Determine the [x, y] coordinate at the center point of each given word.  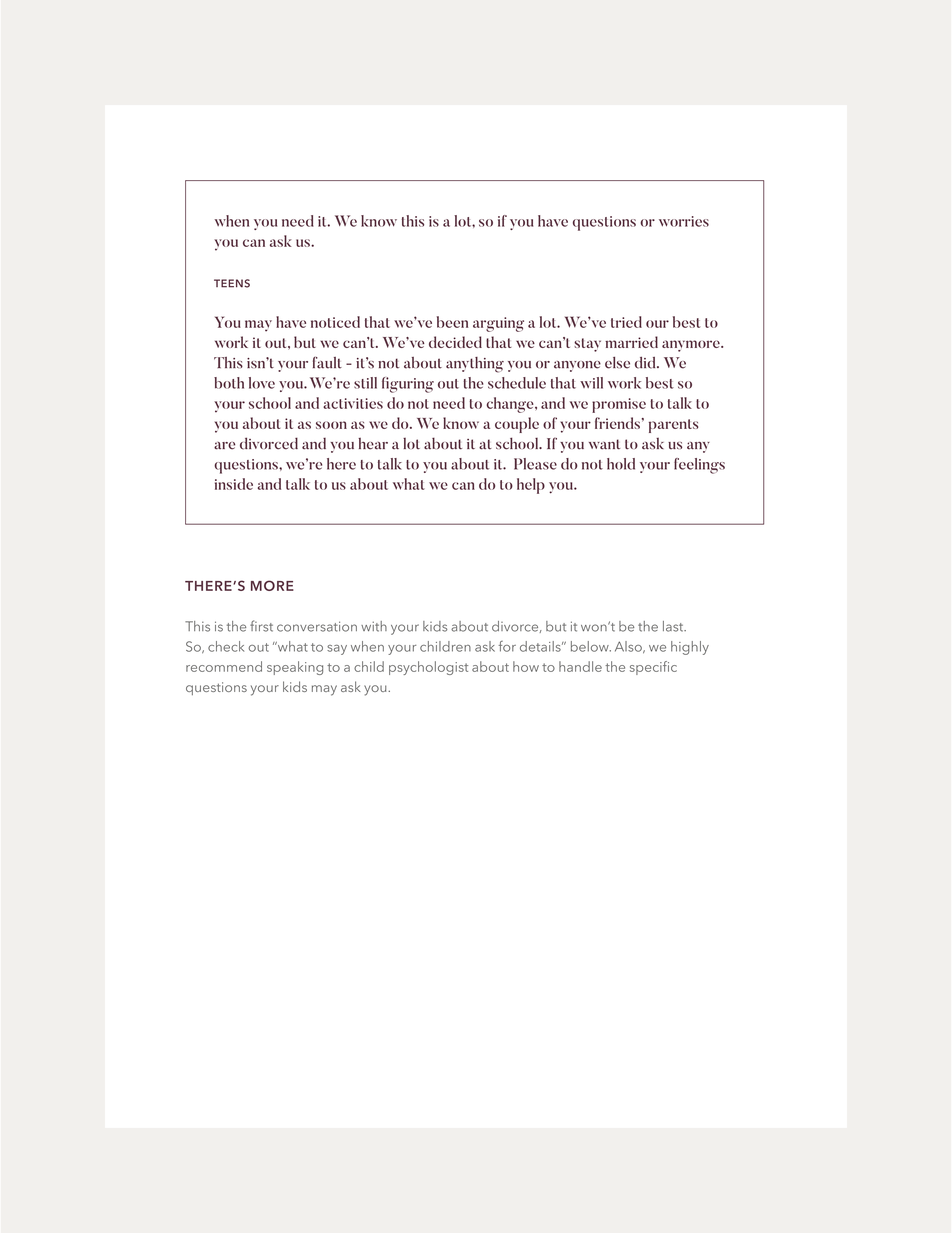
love [262, 383]
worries [684, 221]
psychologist [428, 668]
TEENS [232, 283]
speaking [295, 668]
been [452, 322]
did [646, 363]
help [531, 486]
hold [621, 464]
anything [475, 365]
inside [234, 484]
